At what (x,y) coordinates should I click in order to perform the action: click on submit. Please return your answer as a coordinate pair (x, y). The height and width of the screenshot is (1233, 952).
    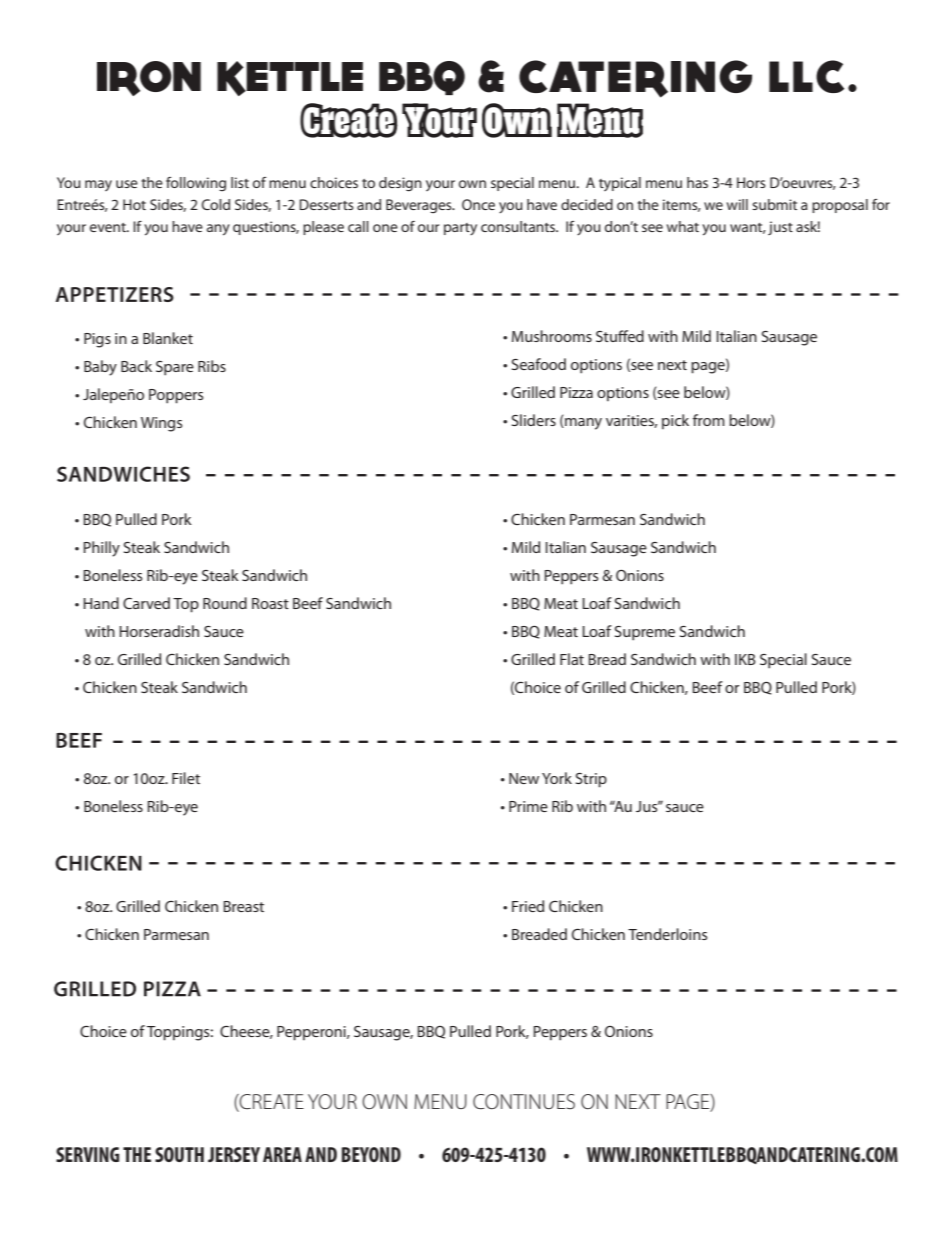
    Looking at the image, I should click on (774, 204).
